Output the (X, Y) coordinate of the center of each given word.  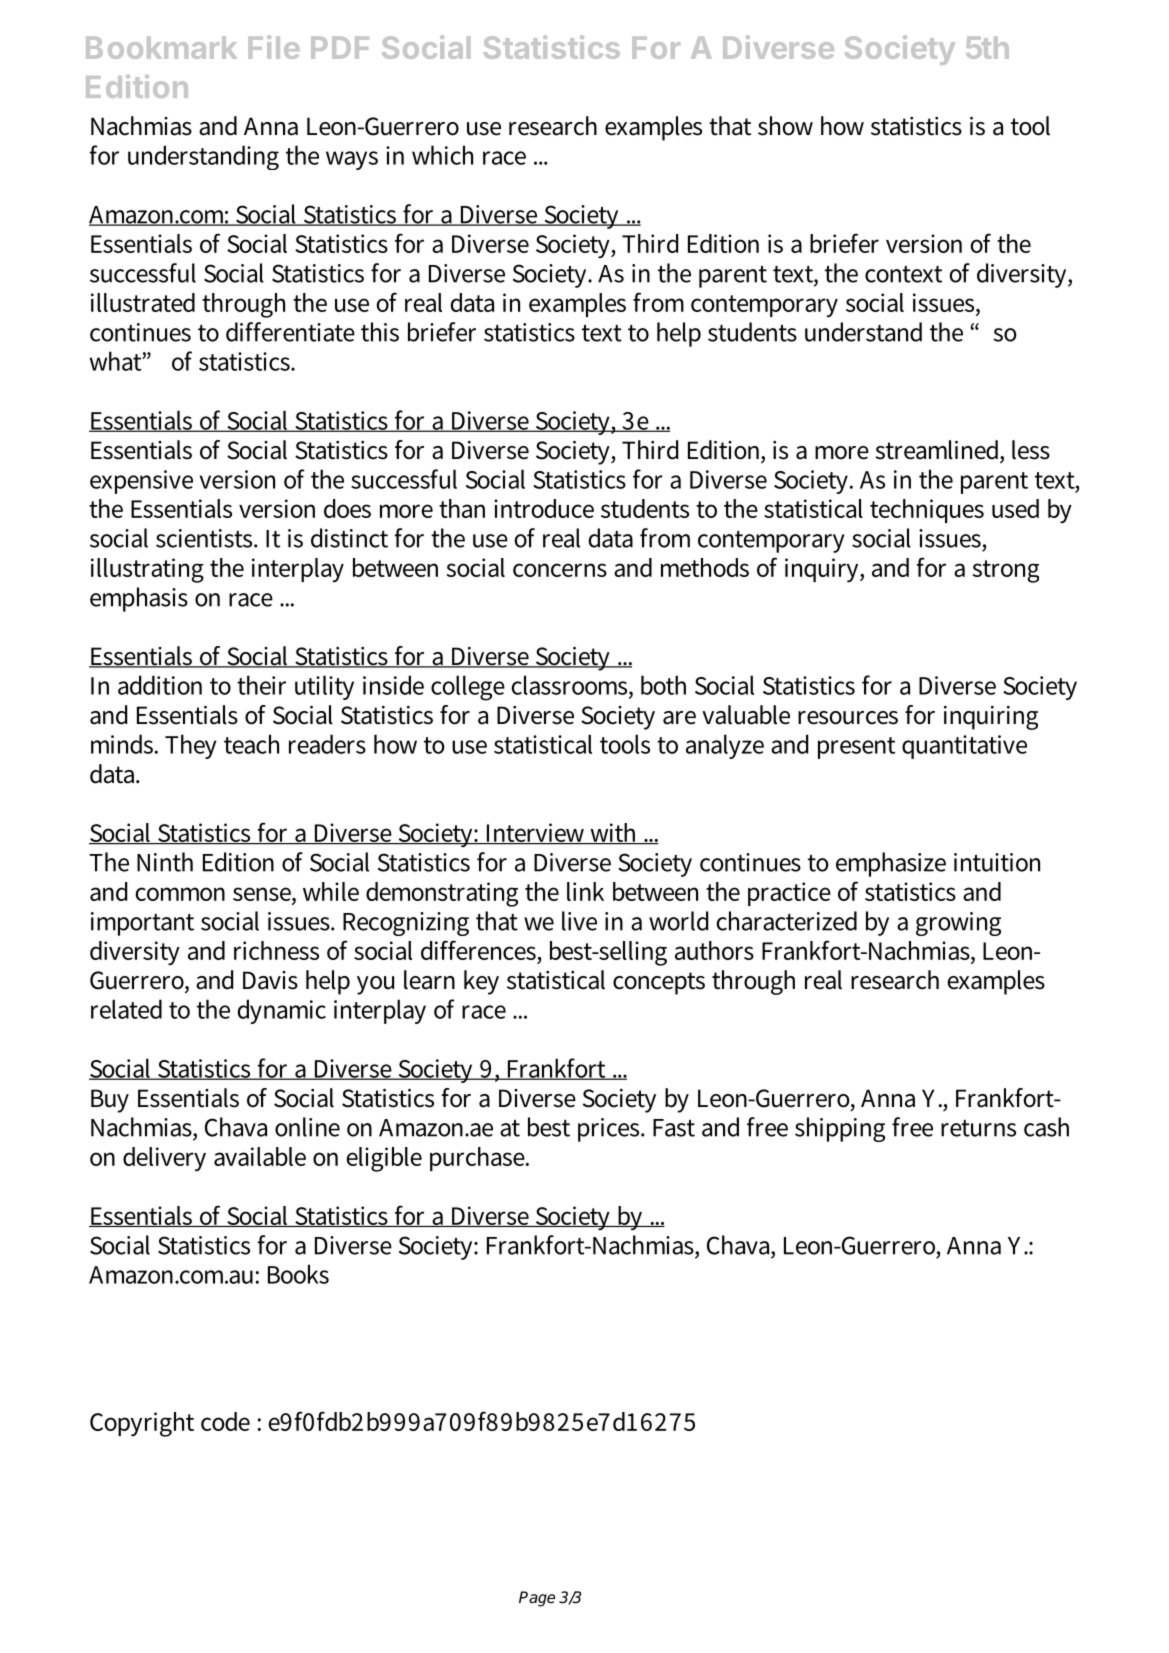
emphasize (891, 864)
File (274, 47)
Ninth (165, 862)
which (442, 155)
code (225, 1421)
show (785, 126)
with (614, 833)
